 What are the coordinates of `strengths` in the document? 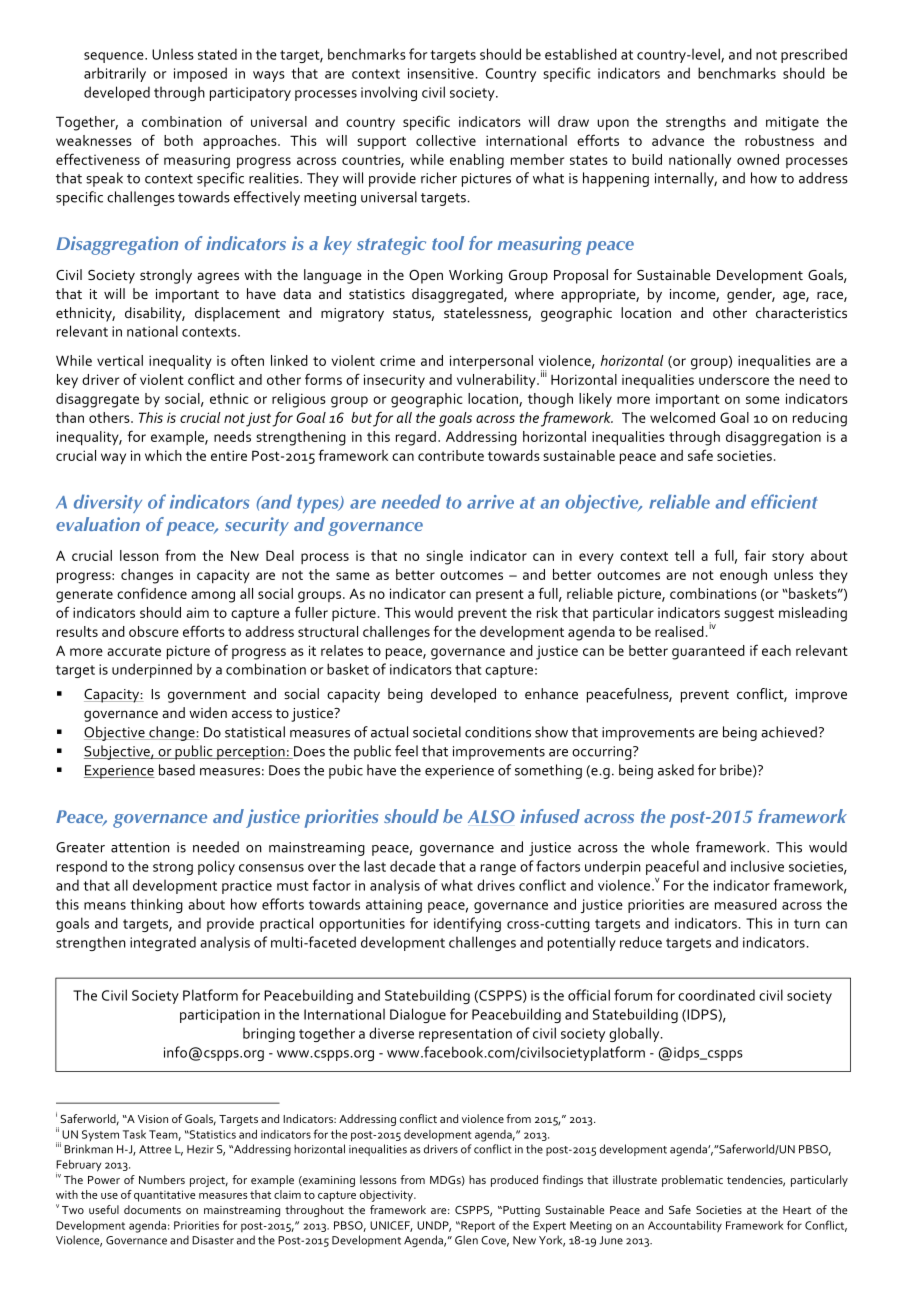 It's located at (696, 123).
